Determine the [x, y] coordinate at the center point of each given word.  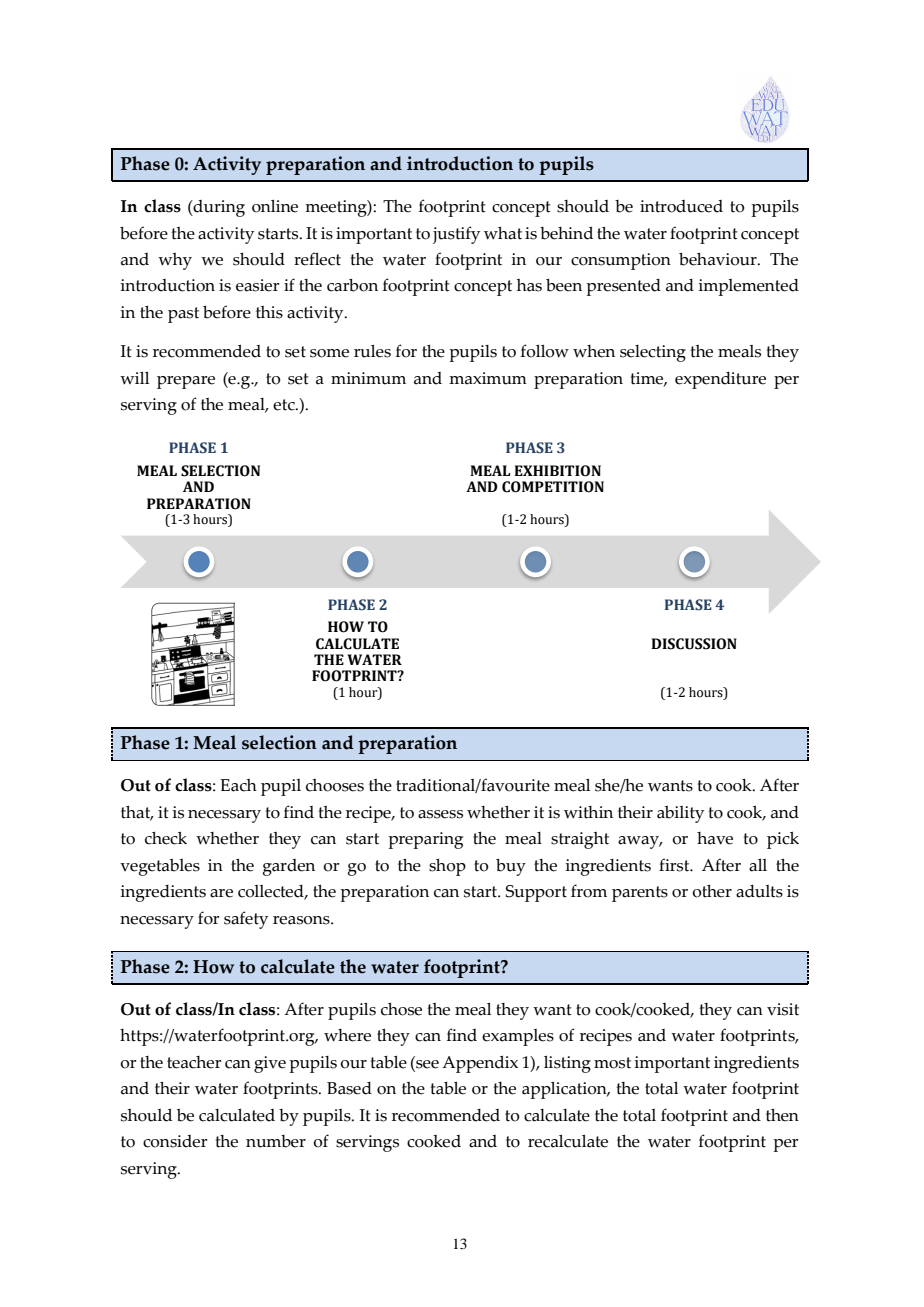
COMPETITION [553, 487]
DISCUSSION [694, 644]
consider [175, 1141]
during [218, 208]
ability [680, 814]
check [166, 838]
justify [456, 235]
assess [440, 814]
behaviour [719, 259]
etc [285, 405]
